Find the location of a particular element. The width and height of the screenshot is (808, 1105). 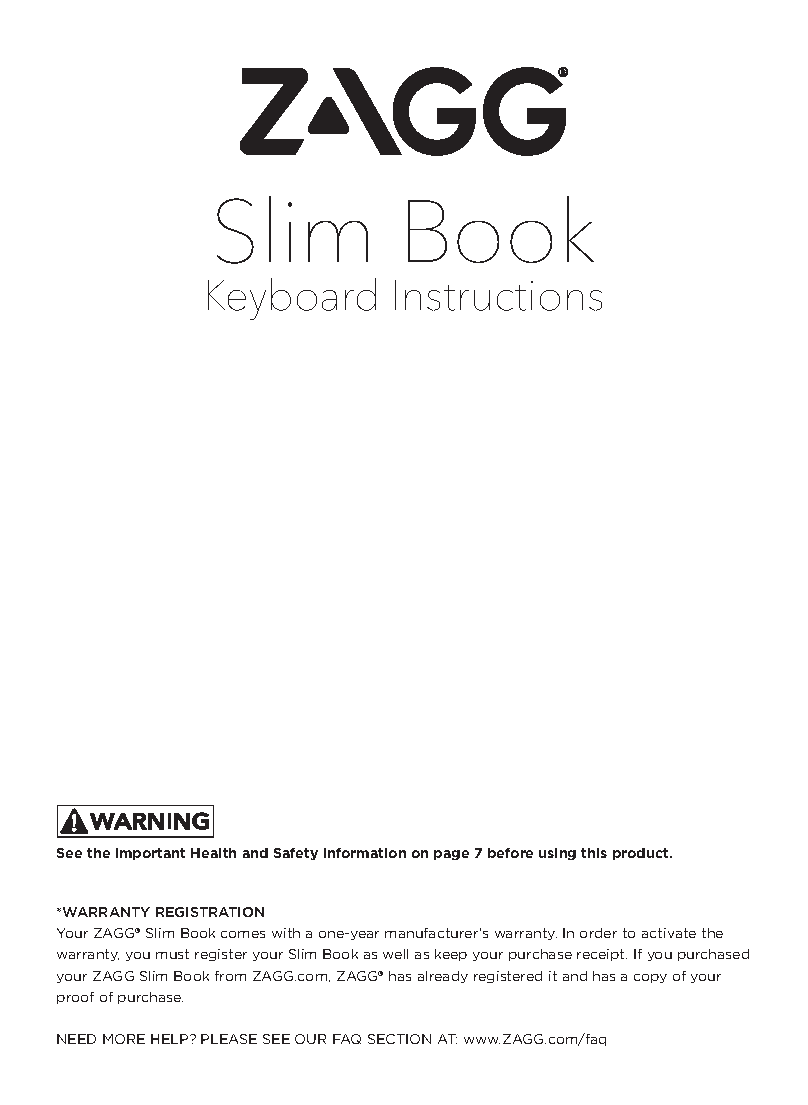

important is located at coordinates (150, 854).
